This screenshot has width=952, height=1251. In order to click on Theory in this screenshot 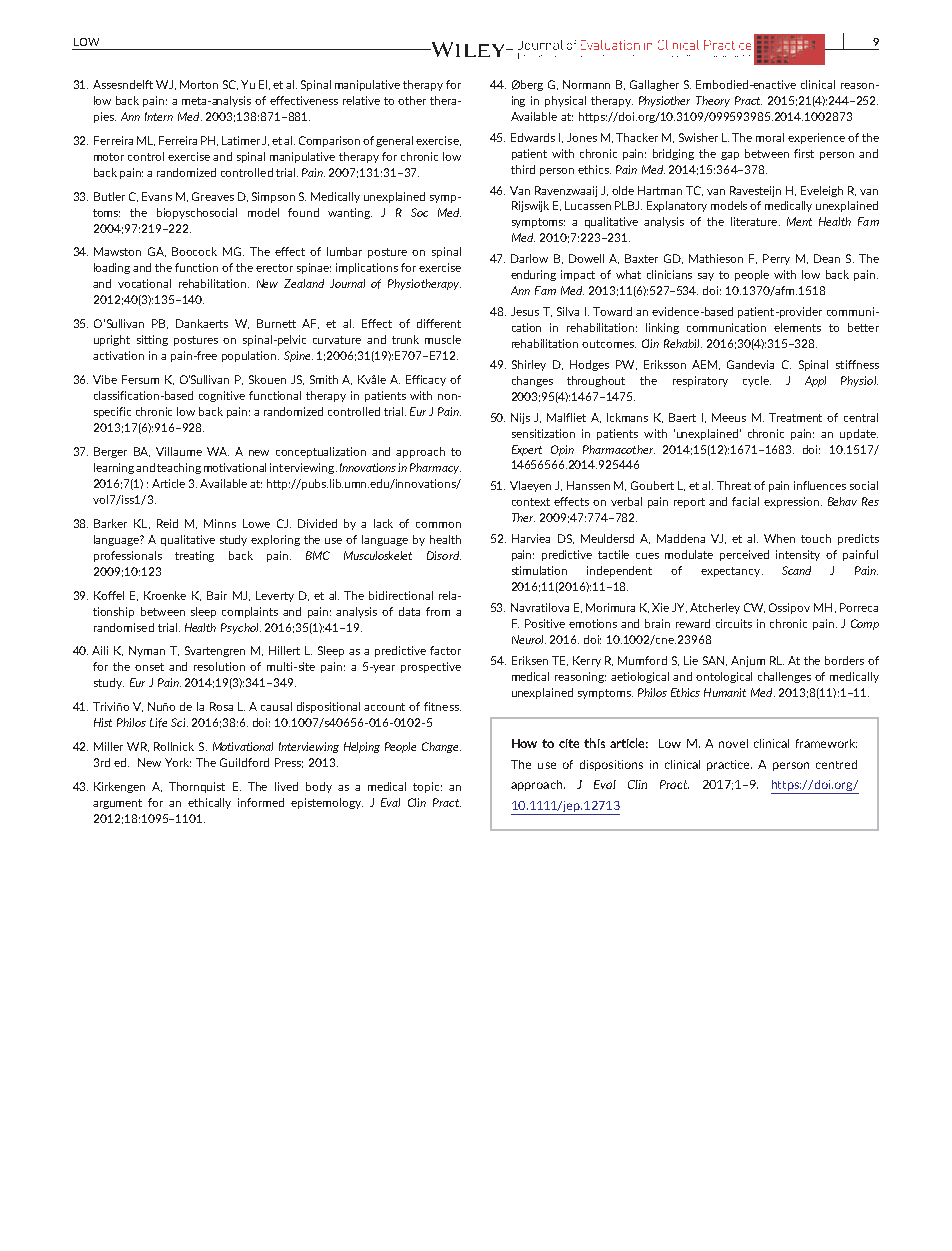, I will do `click(713, 101)`.
